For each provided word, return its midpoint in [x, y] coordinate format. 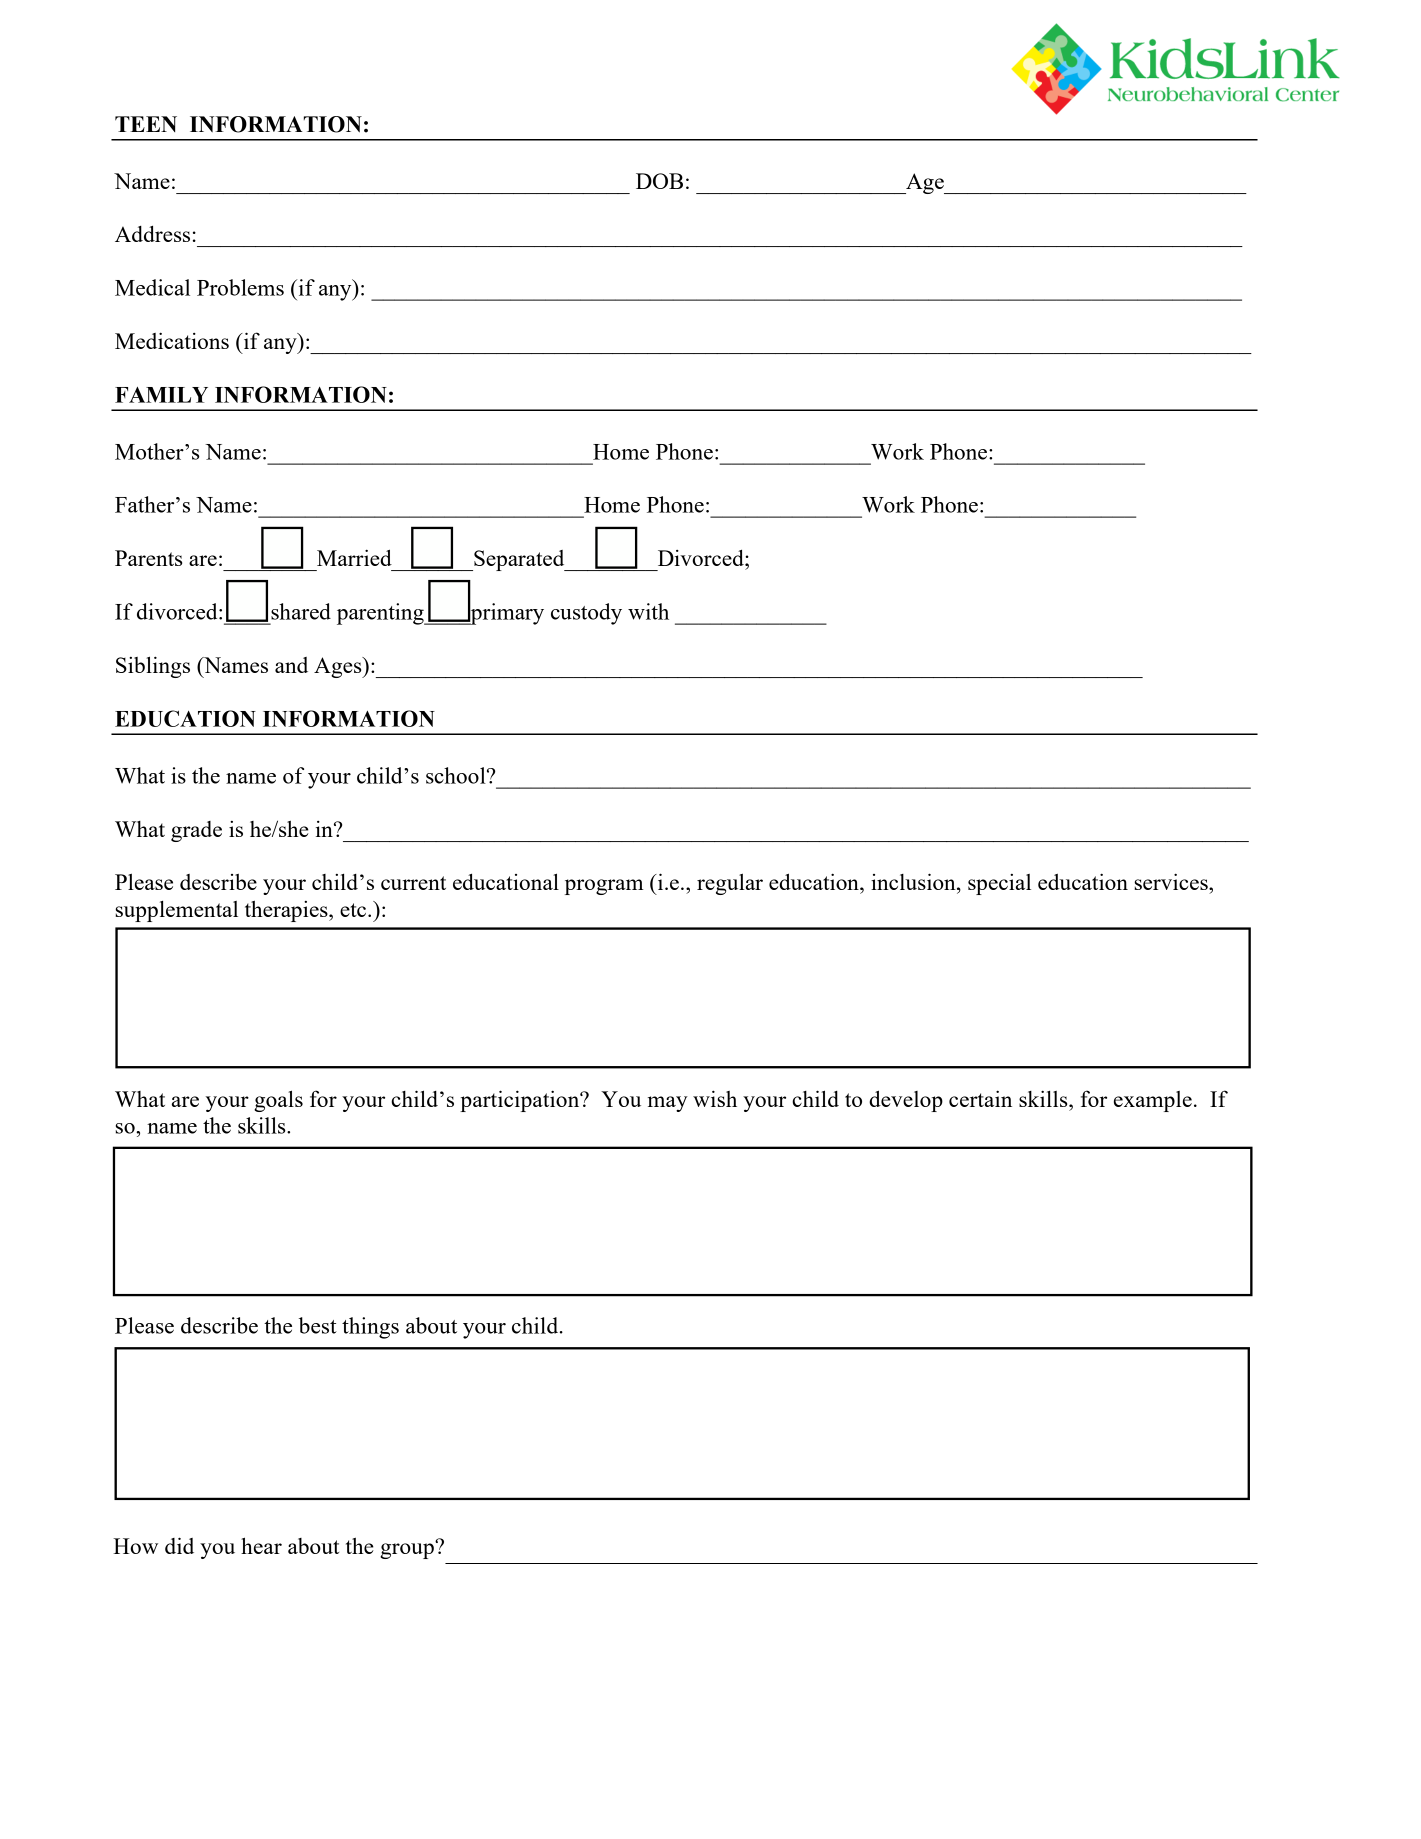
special [999, 884]
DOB [659, 181]
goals [278, 1101]
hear [261, 1545]
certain [980, 1098]
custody [586, 614]
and [291, 665]
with [648, 611]
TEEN [146, 124]
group [408, 1550]
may [668, 1104]
